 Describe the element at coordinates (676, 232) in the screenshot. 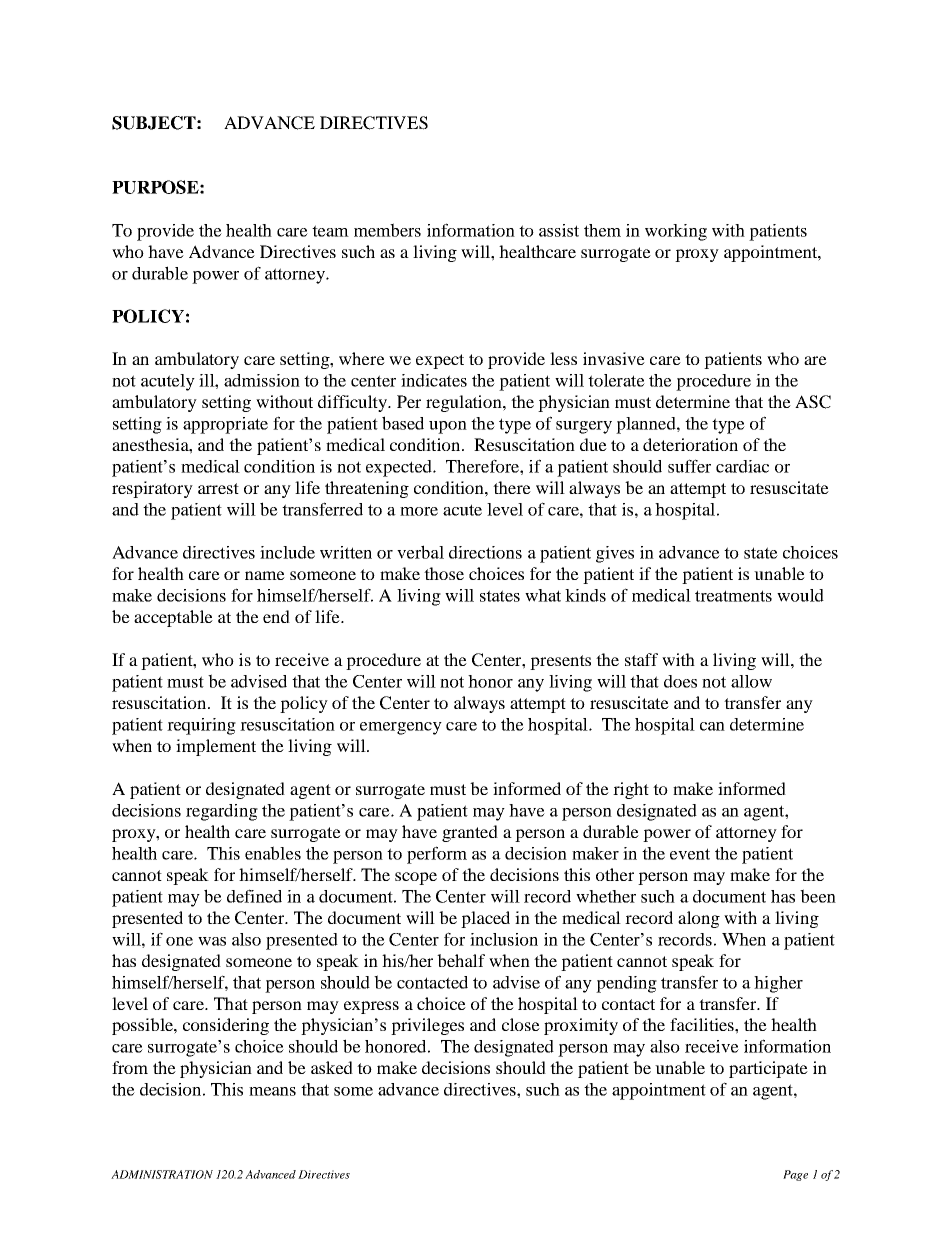

I see `working` at that location.
